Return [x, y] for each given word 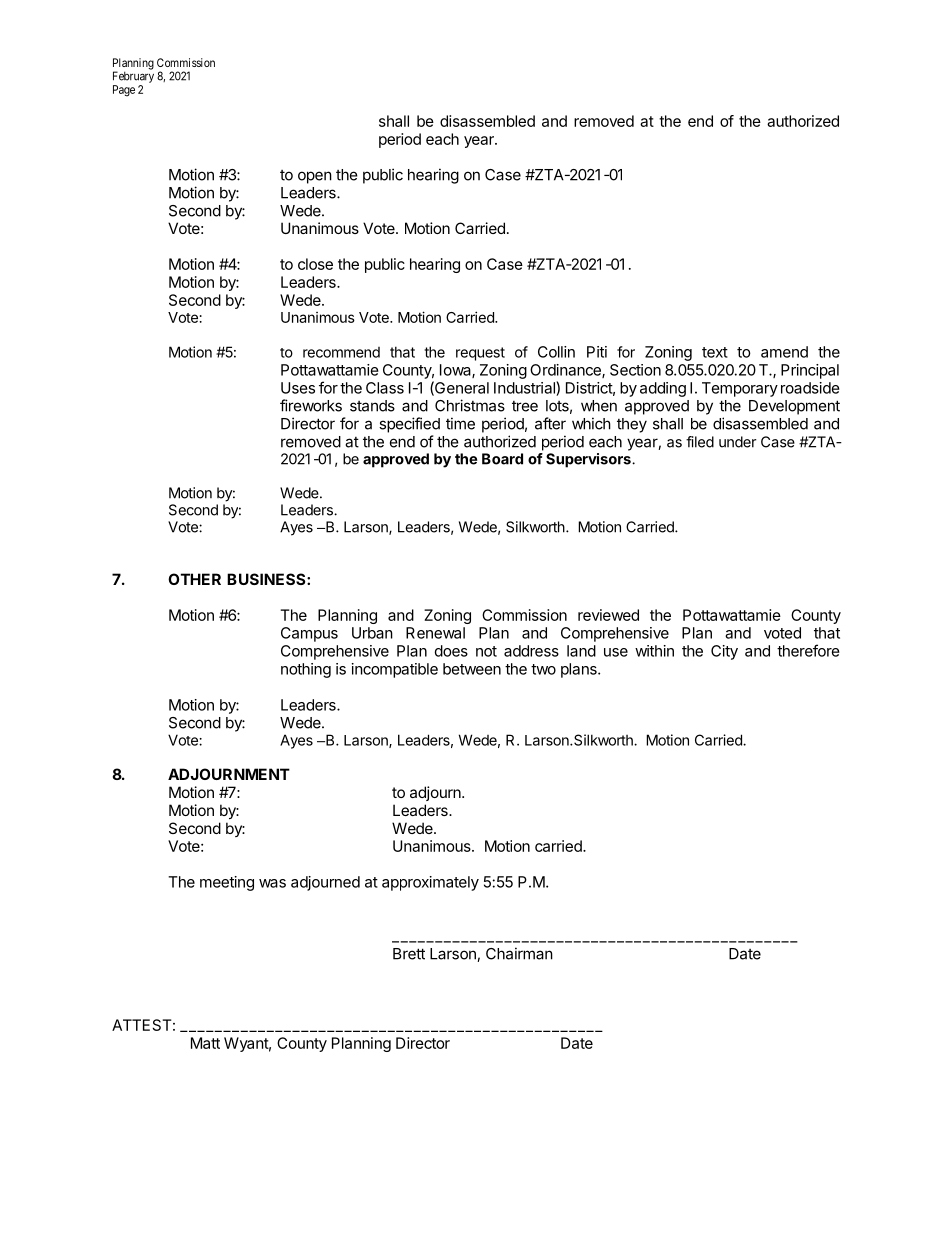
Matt [205, 1043]
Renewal [435, 633]
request [480, 354]
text [715, 352]
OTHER [194, 579]
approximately [430, 883]
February [133, 77]
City [724, 652]
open [315, 177]
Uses [298, 388]
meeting [227, 883]
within [654, 651]
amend [784, 352]
